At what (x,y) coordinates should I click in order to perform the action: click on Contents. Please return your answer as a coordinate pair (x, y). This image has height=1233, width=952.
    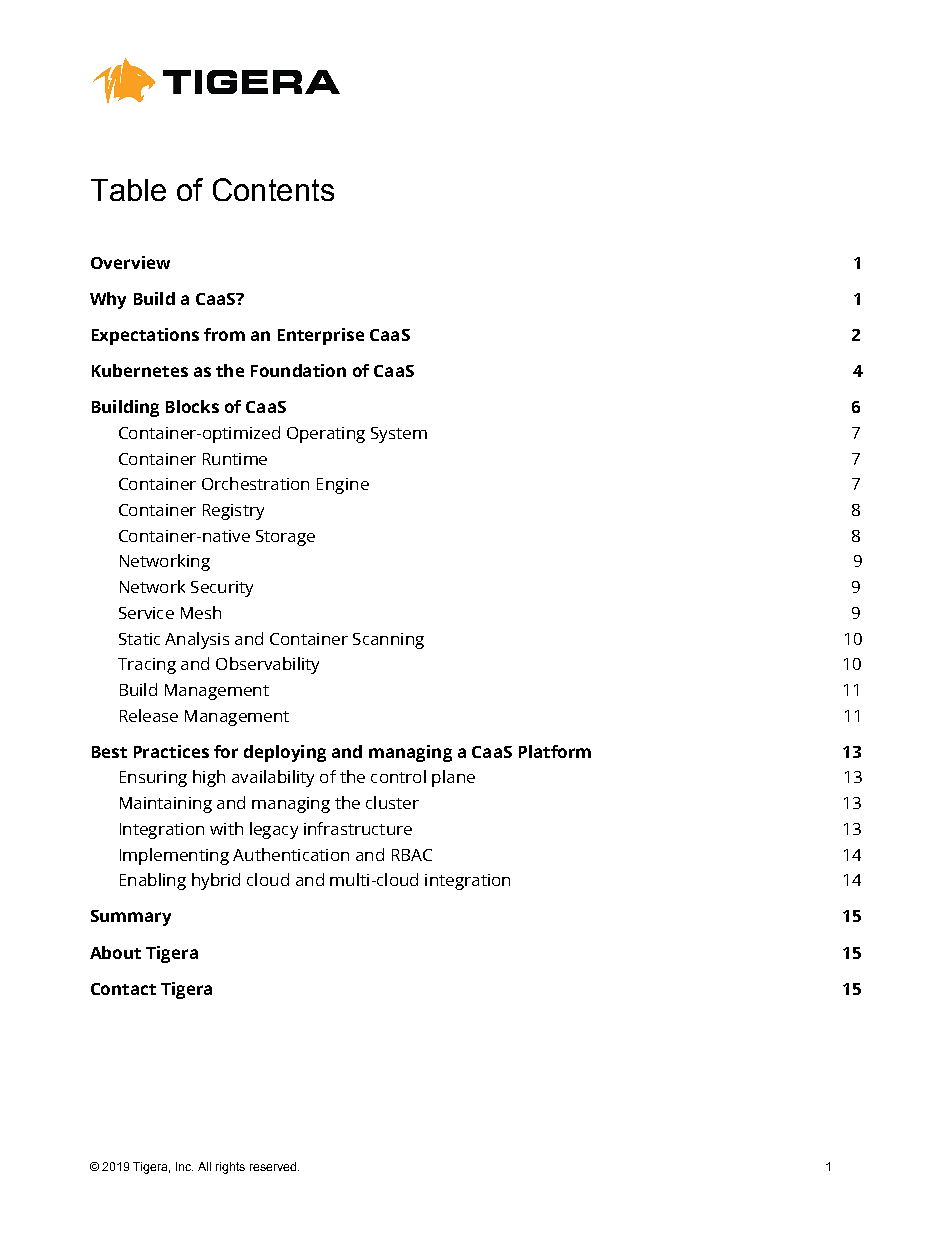
    Looking at the image, I should click on (273, 189).
